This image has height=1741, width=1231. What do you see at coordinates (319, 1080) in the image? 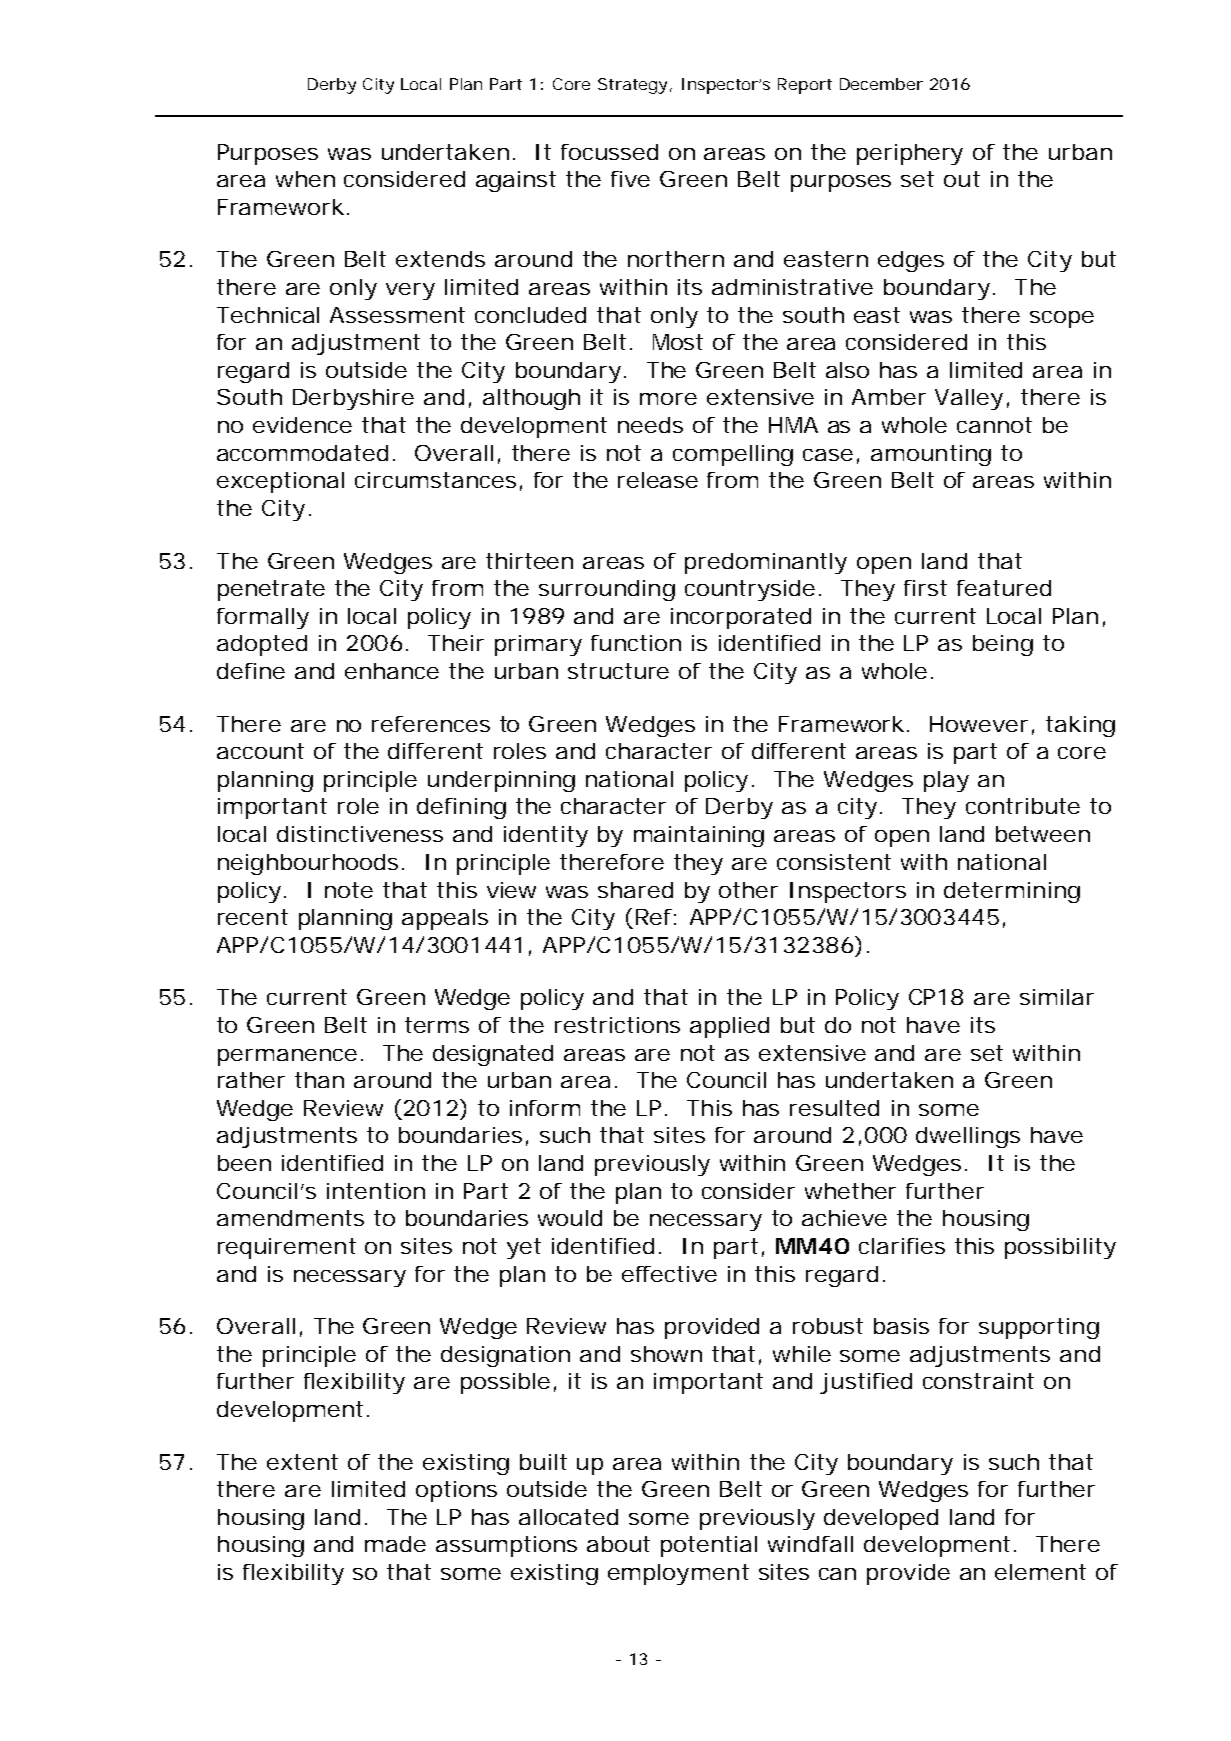
I see `than` at bounding box center [319, 1080].
